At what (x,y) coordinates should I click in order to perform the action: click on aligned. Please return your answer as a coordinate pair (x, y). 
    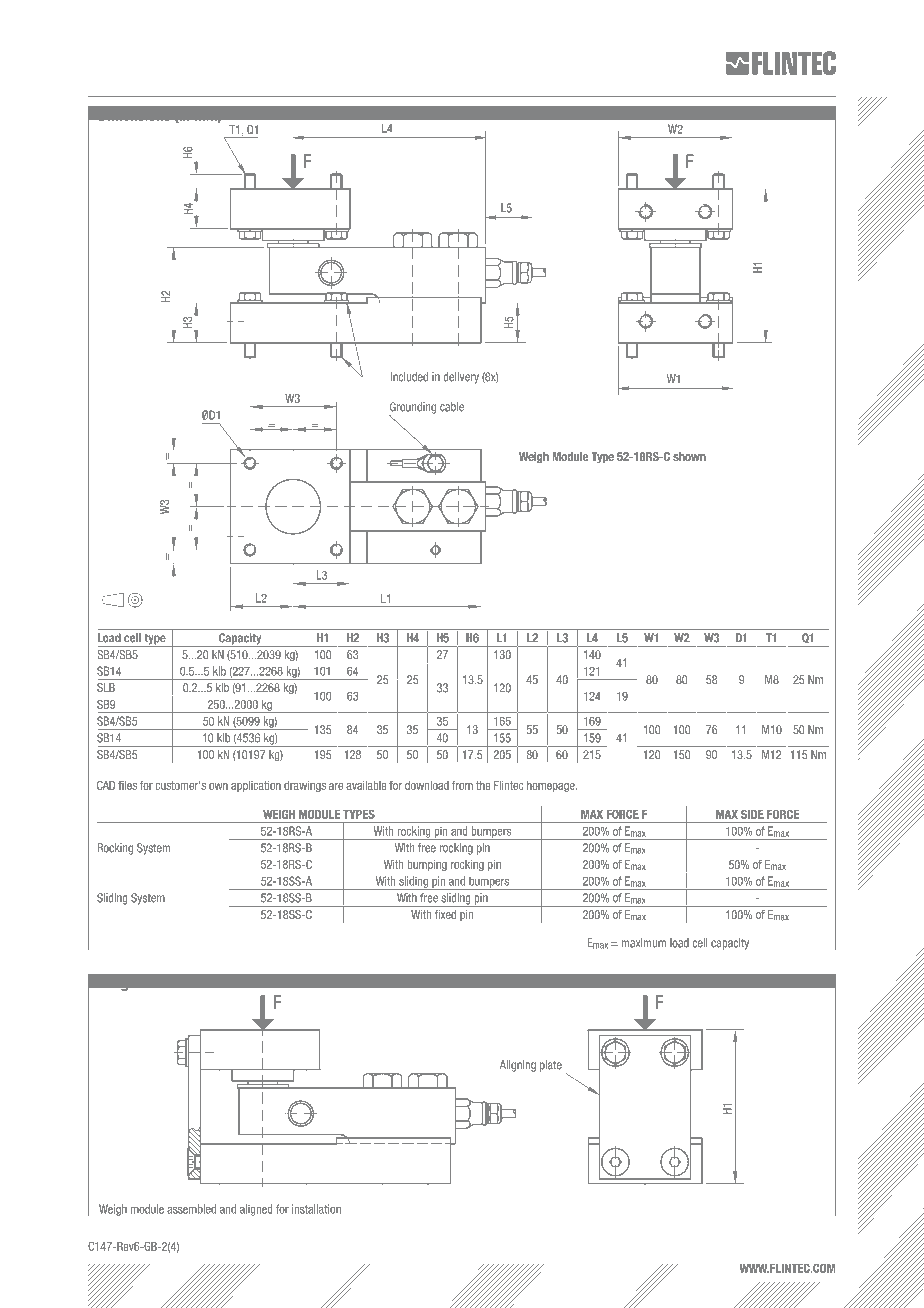
    Looking at the image, I should click on (256, 1210).
